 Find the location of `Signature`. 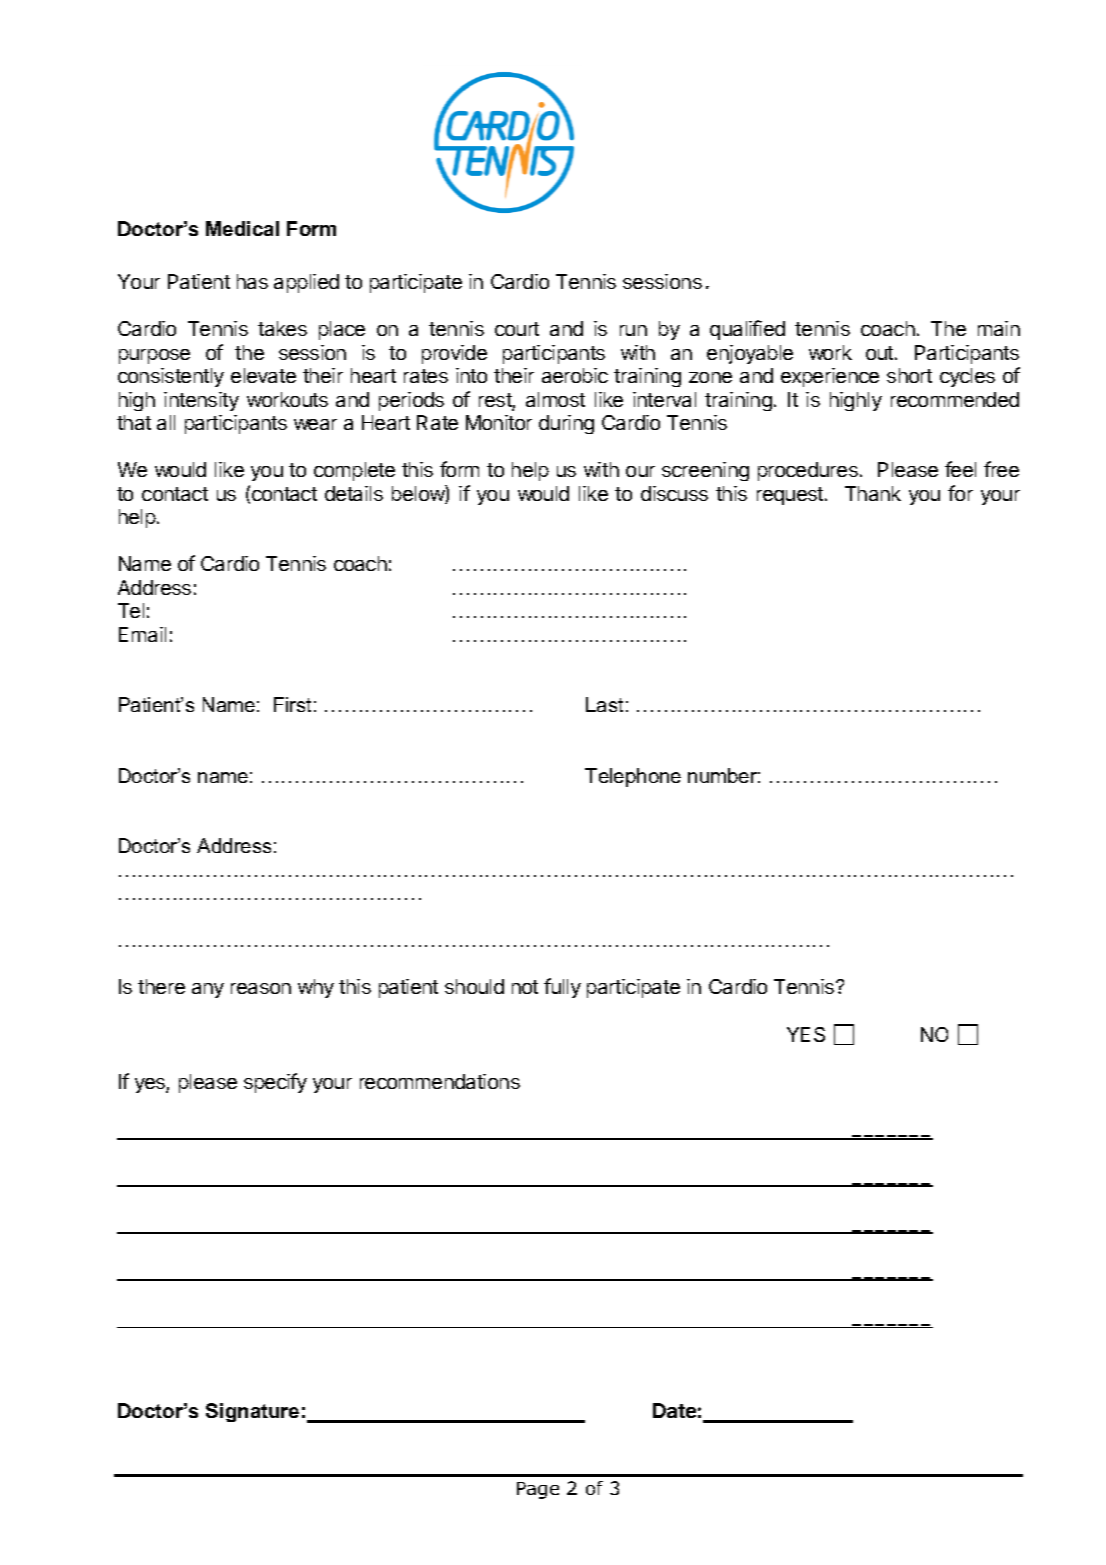

Signature is located at coordinates (252, 1412).
